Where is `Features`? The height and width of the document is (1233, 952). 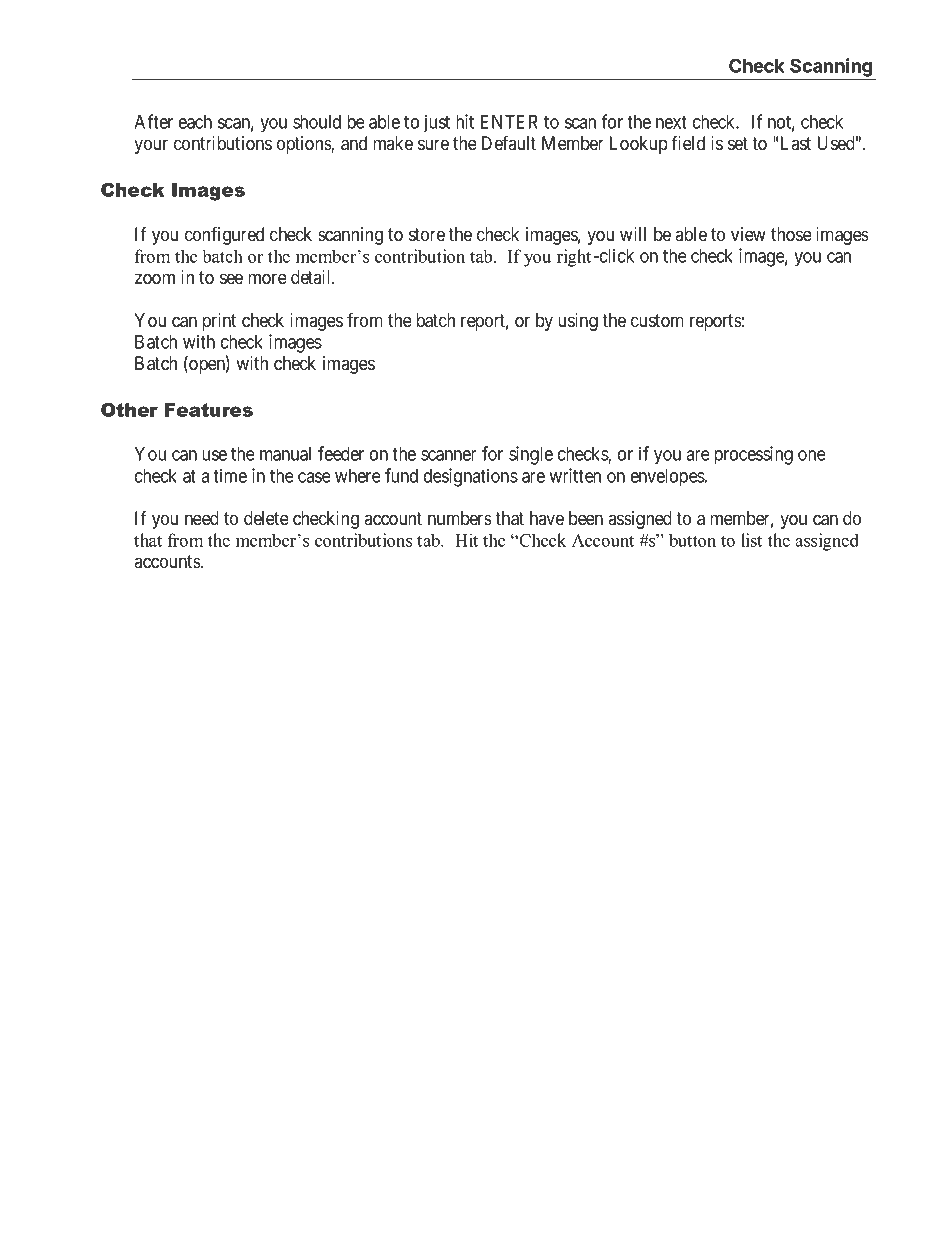 Features is located at coordinates (209, 410).
